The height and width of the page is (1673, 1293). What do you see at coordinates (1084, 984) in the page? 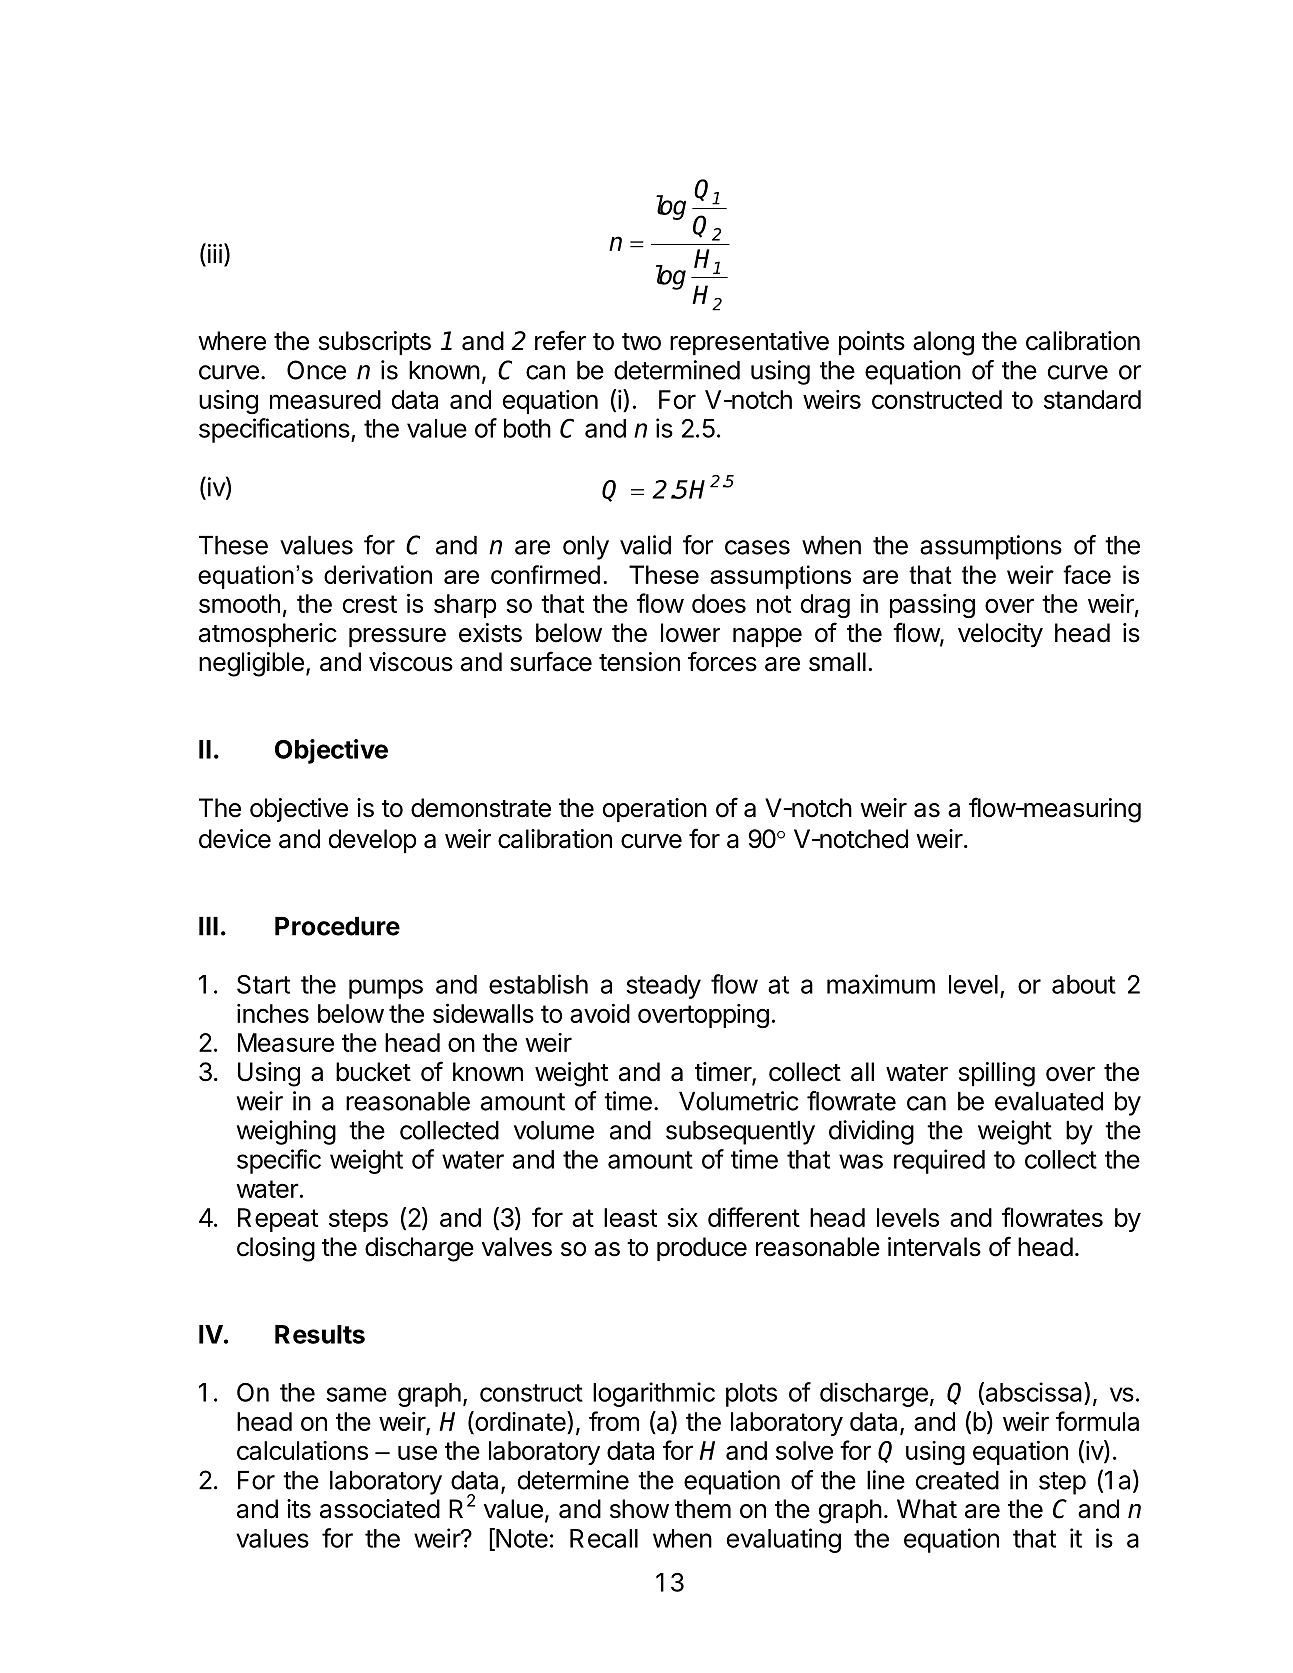
I see `about` at bounding box center [1084, 984].
